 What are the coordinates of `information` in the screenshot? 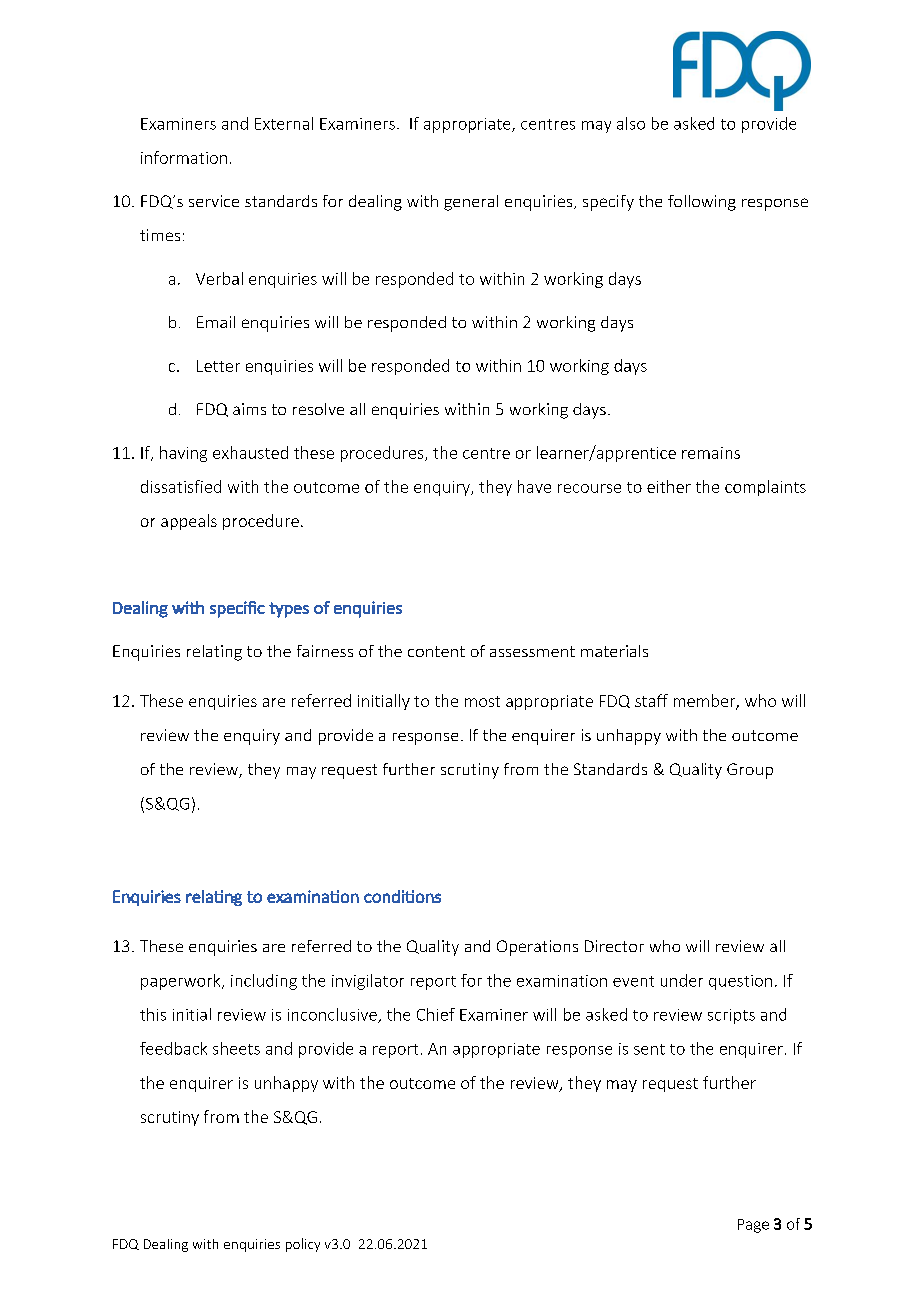 It's located at (184, 157).
